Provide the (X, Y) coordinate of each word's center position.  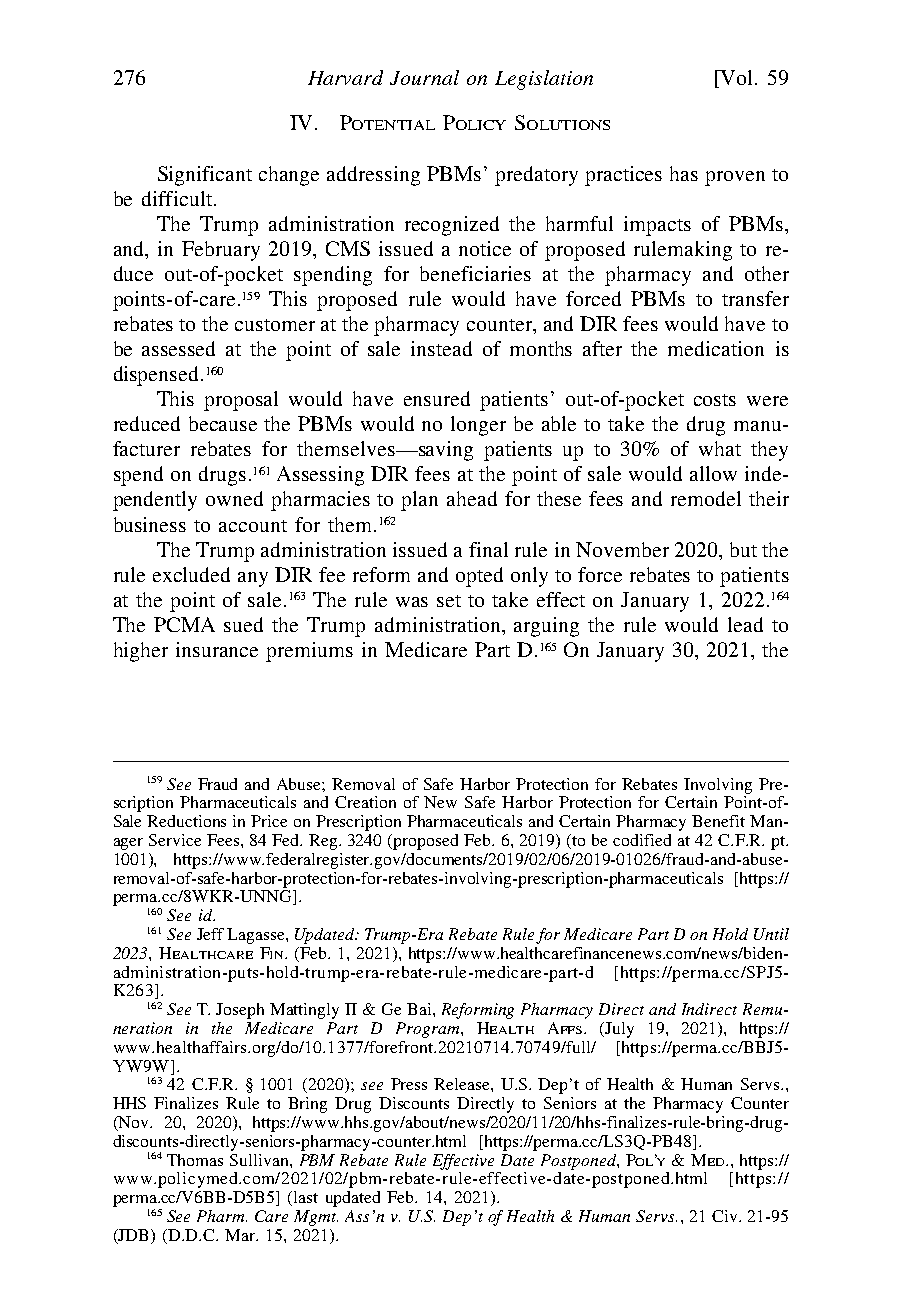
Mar (241, 1235)
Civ (726, 1216)
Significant (205, 176)
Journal (424, 77)
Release (463, 1084)
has (684, 173)
